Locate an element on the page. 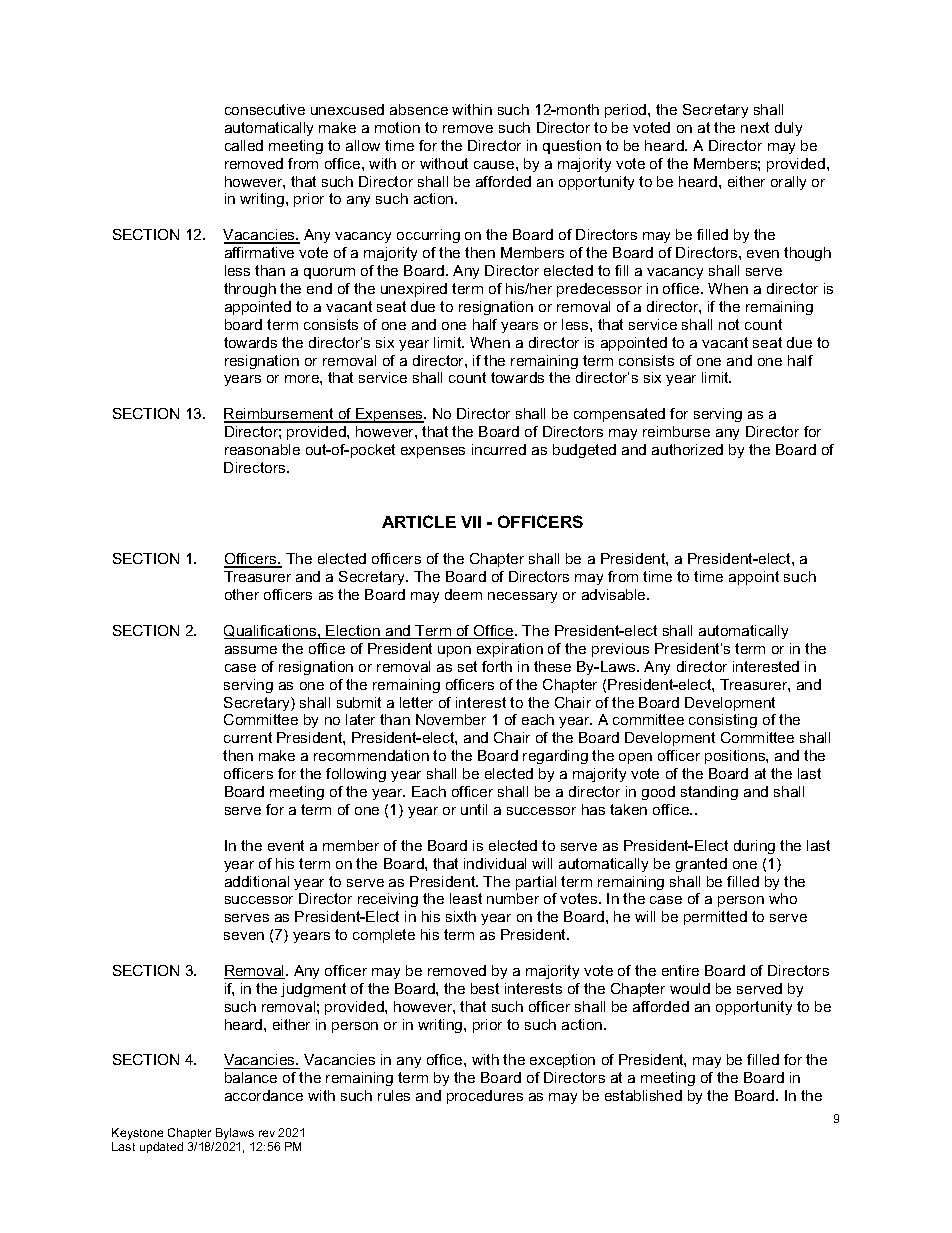 The width and height of the image is (952, 1233). incurred is located at coordinates (499, 449).
